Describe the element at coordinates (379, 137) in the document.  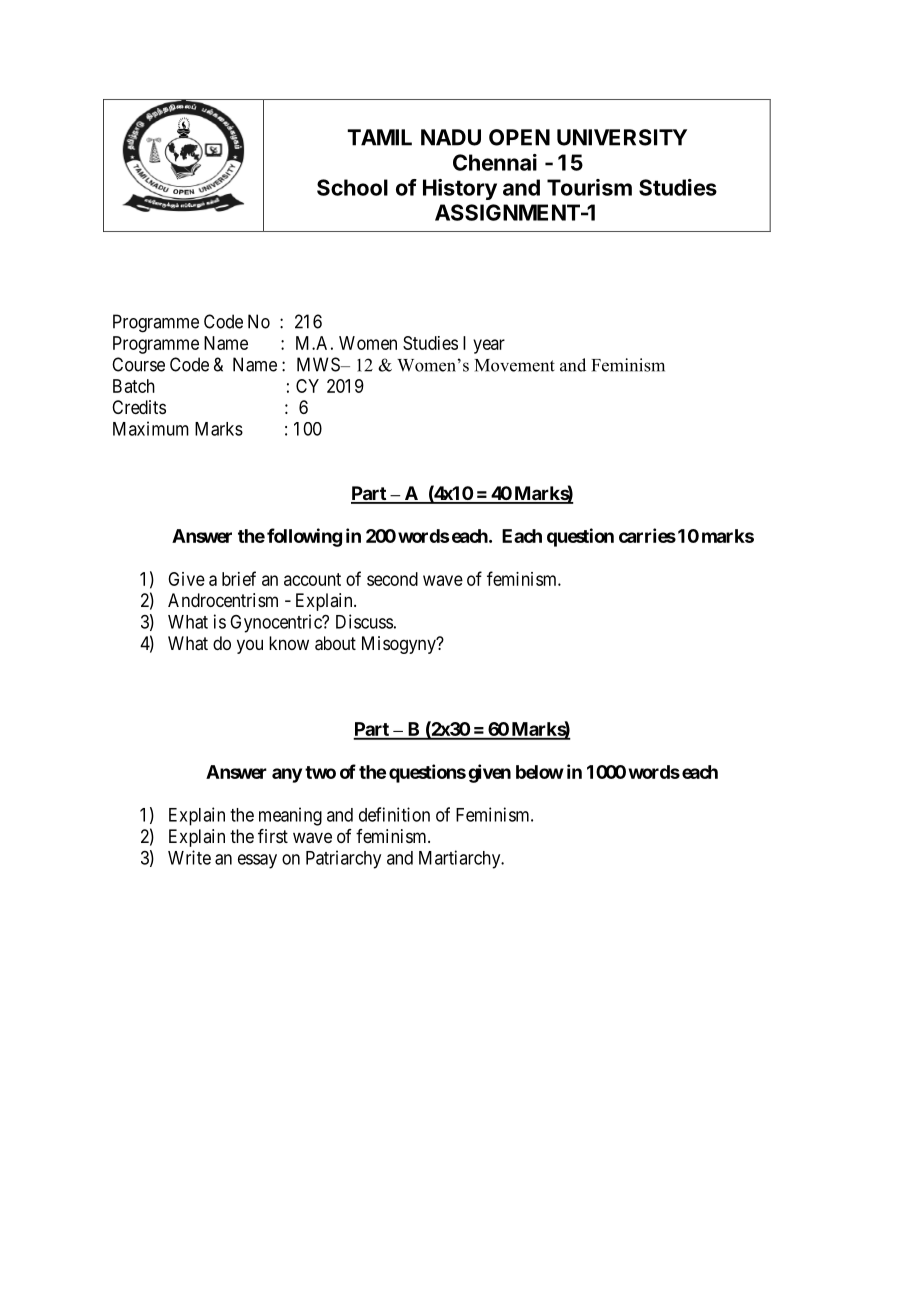
I see `TAMIL` at that location.
